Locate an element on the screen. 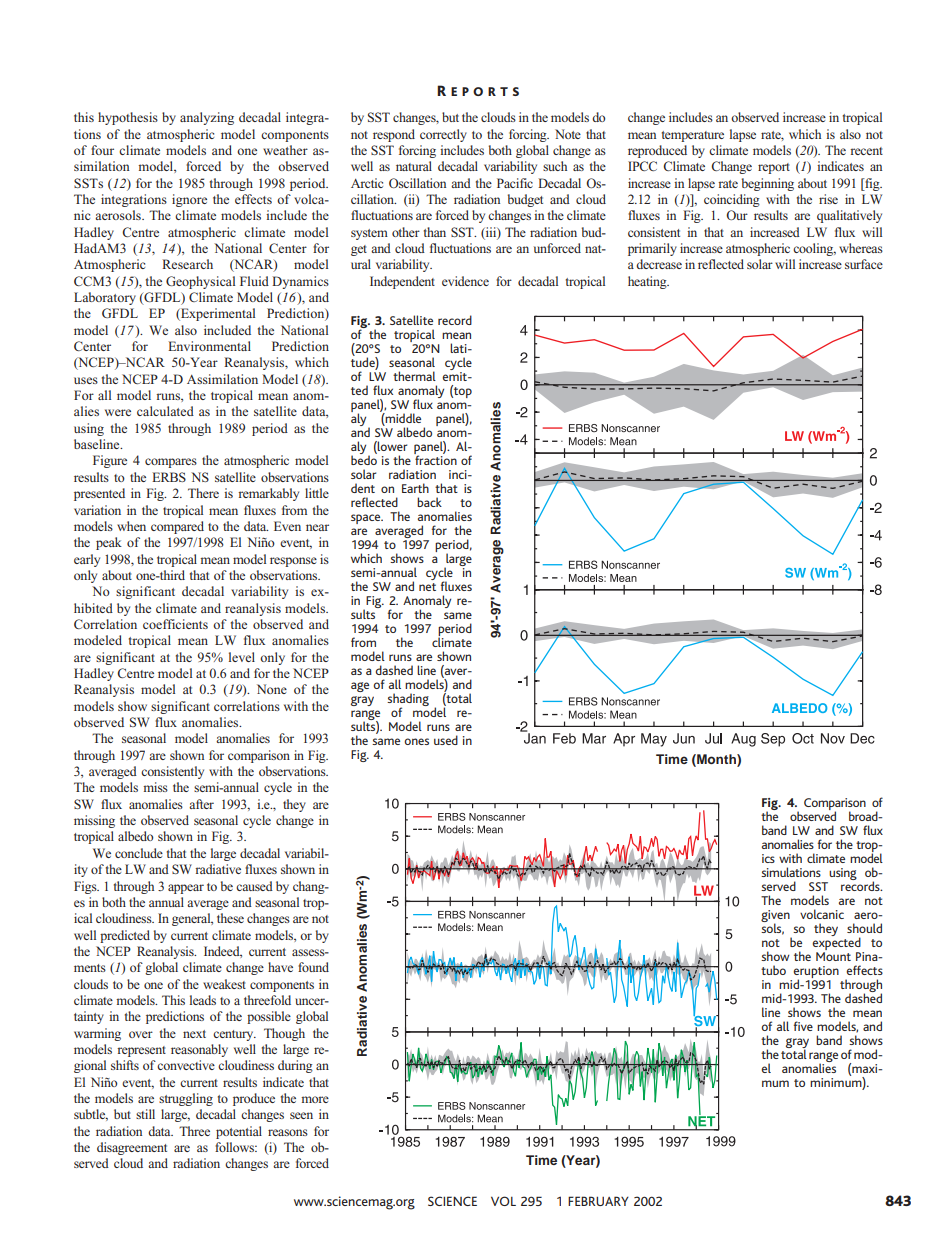  correctly is located at coordinates (443, 135).
